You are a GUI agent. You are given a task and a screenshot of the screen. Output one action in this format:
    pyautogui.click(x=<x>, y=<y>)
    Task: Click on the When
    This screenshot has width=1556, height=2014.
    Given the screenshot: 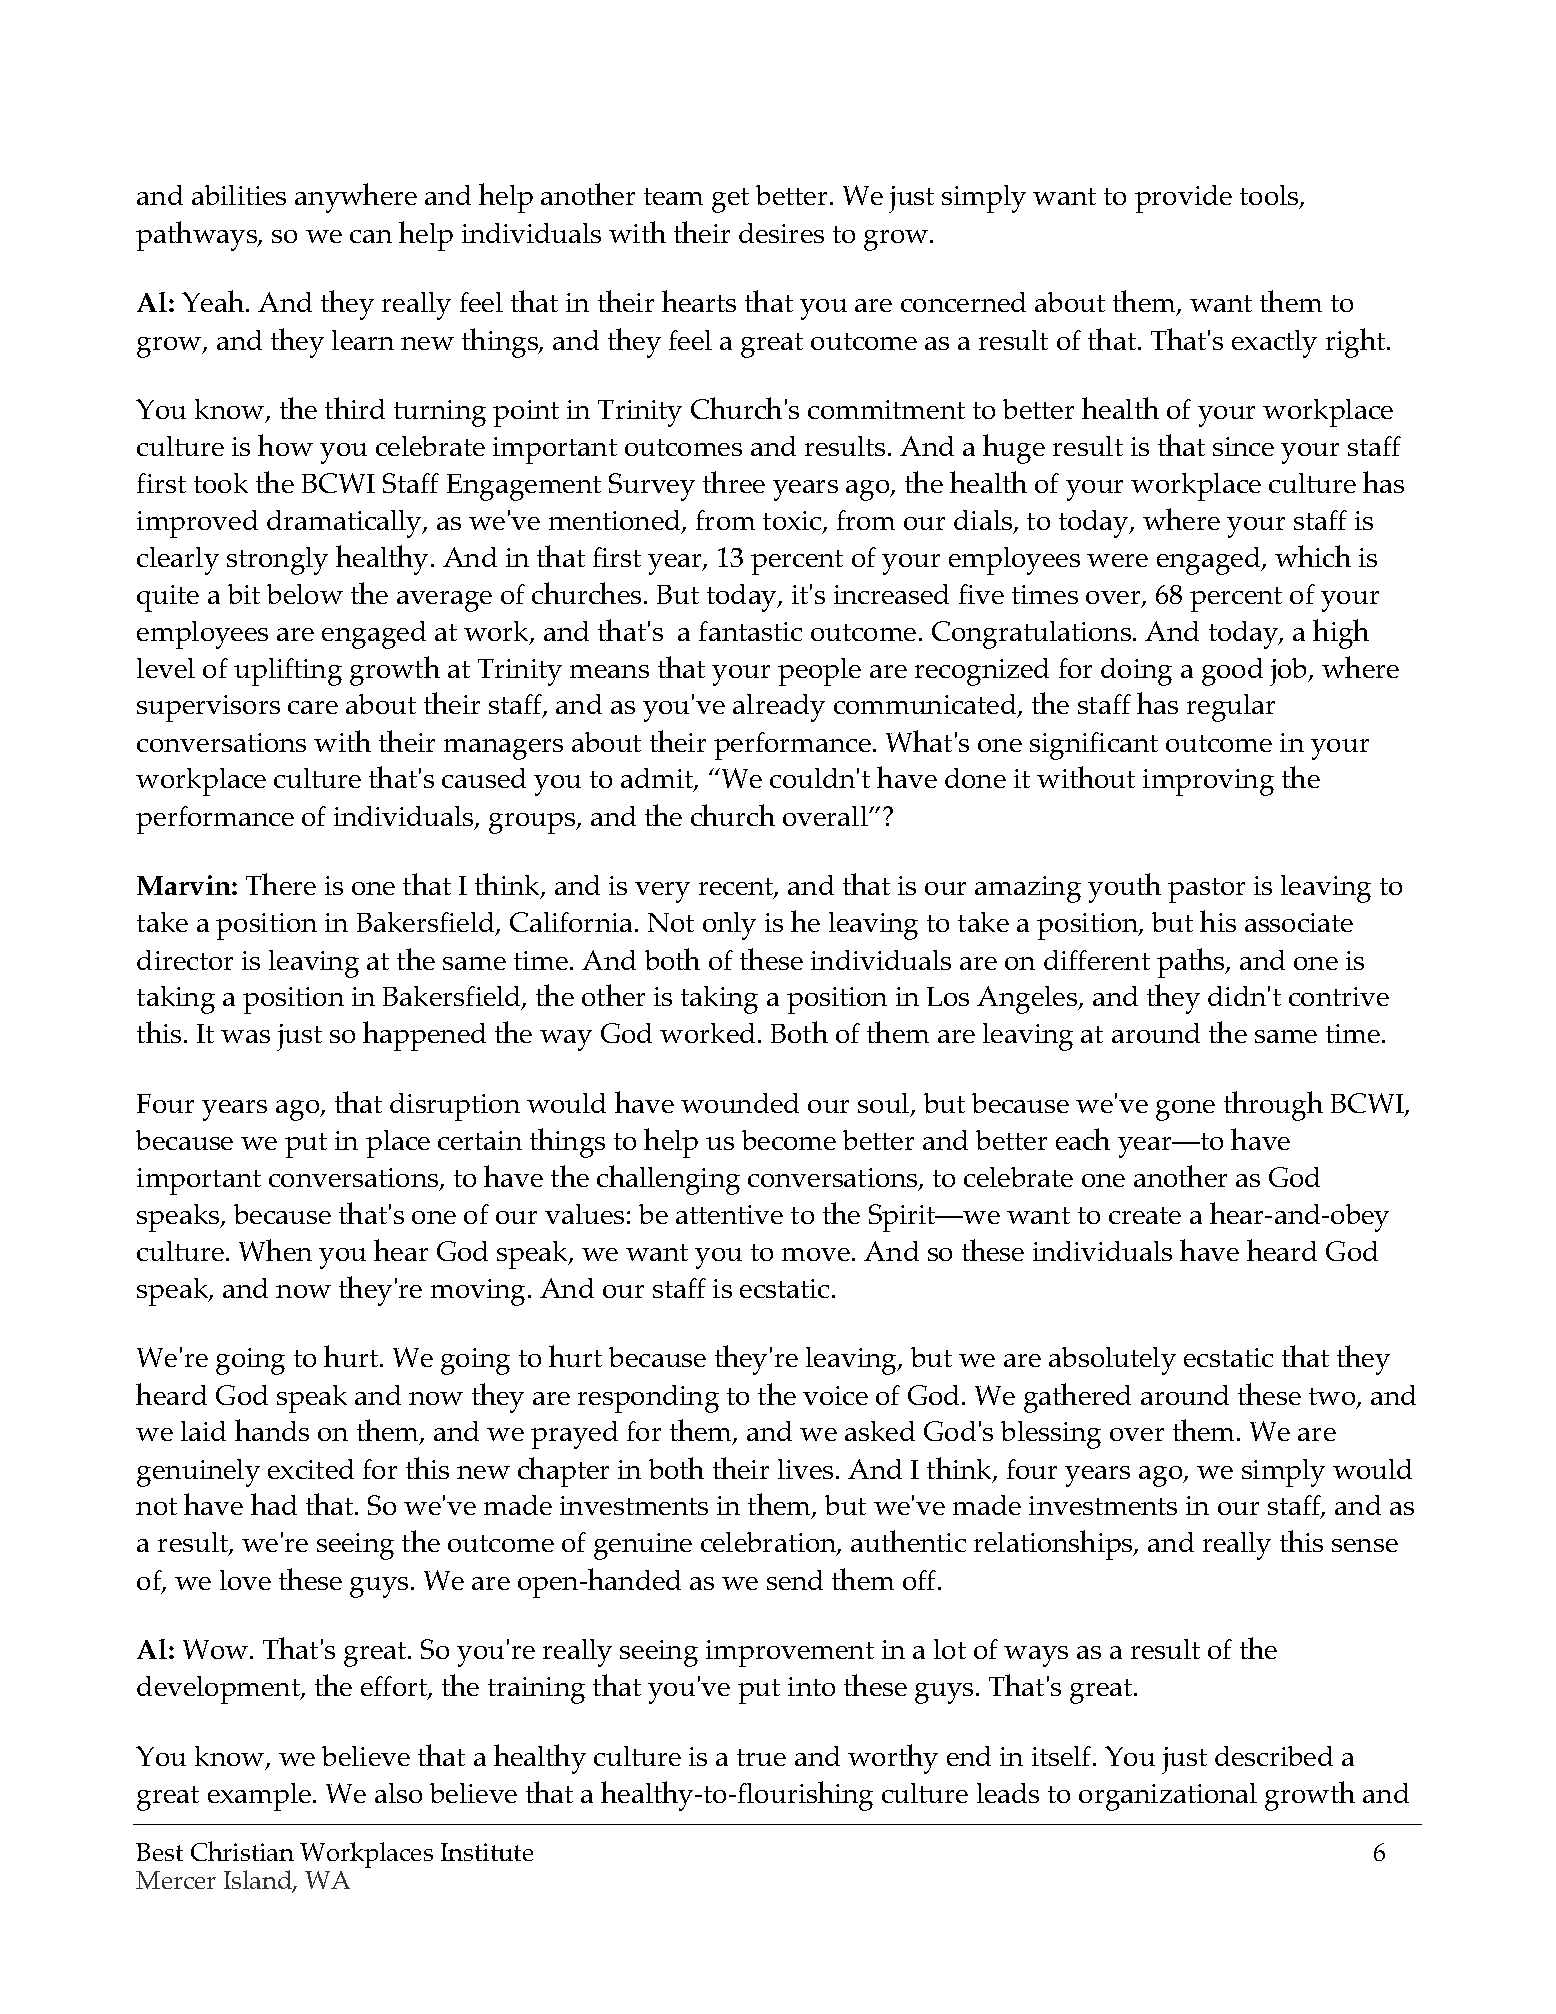 What is the action you would take?
    pyautogui.click(x=275, y=1250)
